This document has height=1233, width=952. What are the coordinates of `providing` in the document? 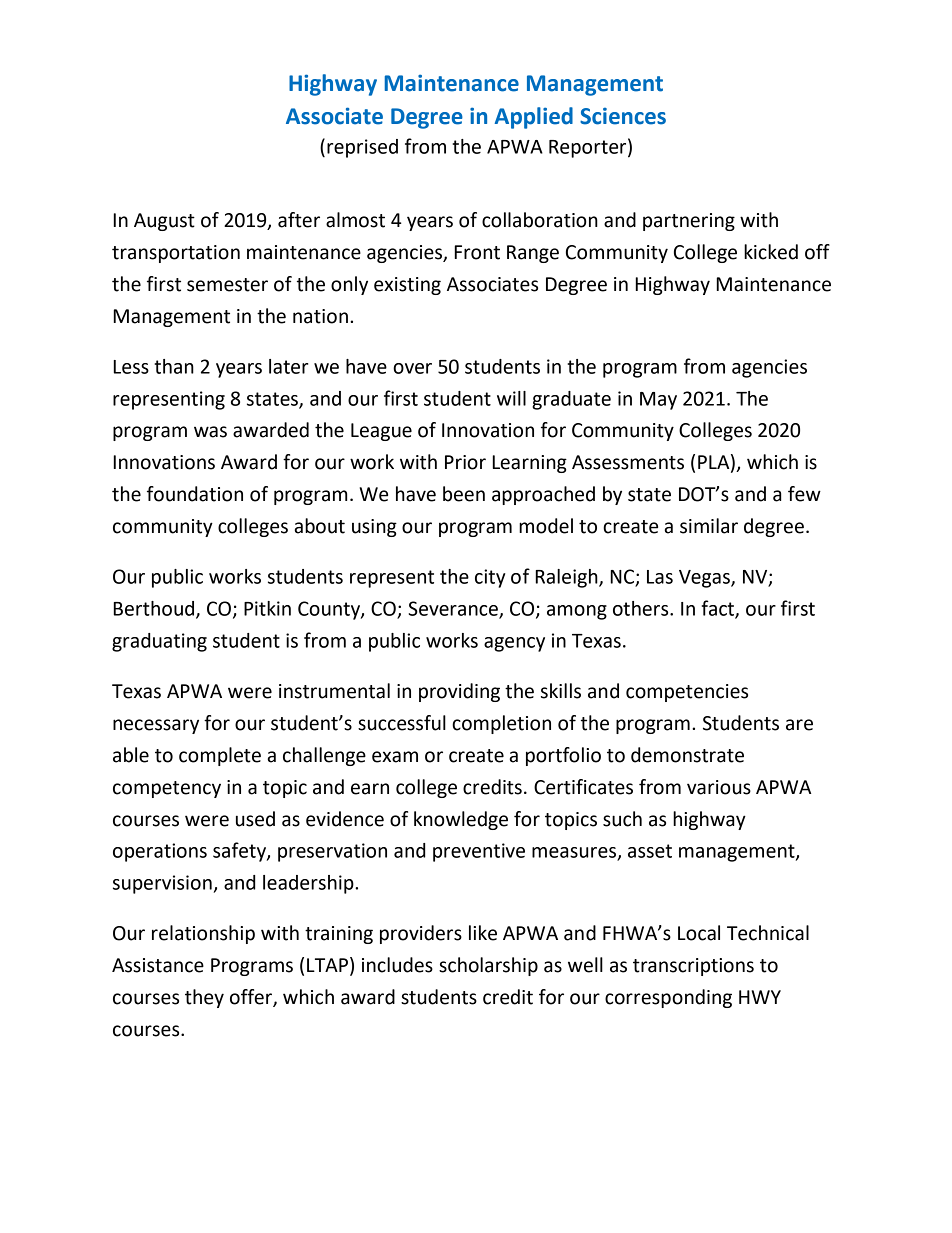 It's located at (459, 692).
